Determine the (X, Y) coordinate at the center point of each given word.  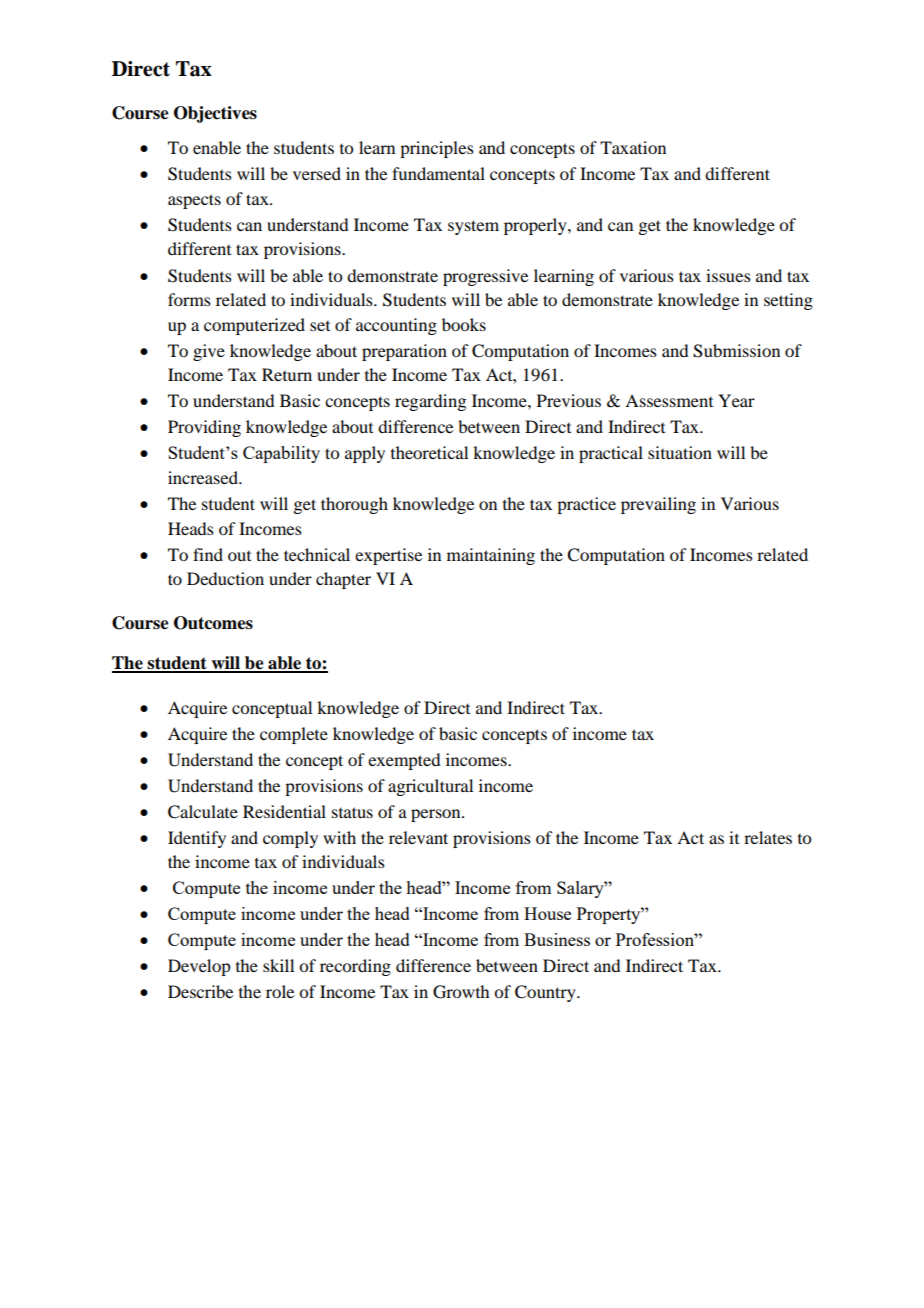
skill (278, 965)
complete (294, 735)
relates (768, 837)
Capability (281, 454)
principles (437, 149)
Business (557, 939)
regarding (430, 402)
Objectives (215, 114)
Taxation (633, 147)
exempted (404, 761)
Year (736, 400)
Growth (461, 992)
